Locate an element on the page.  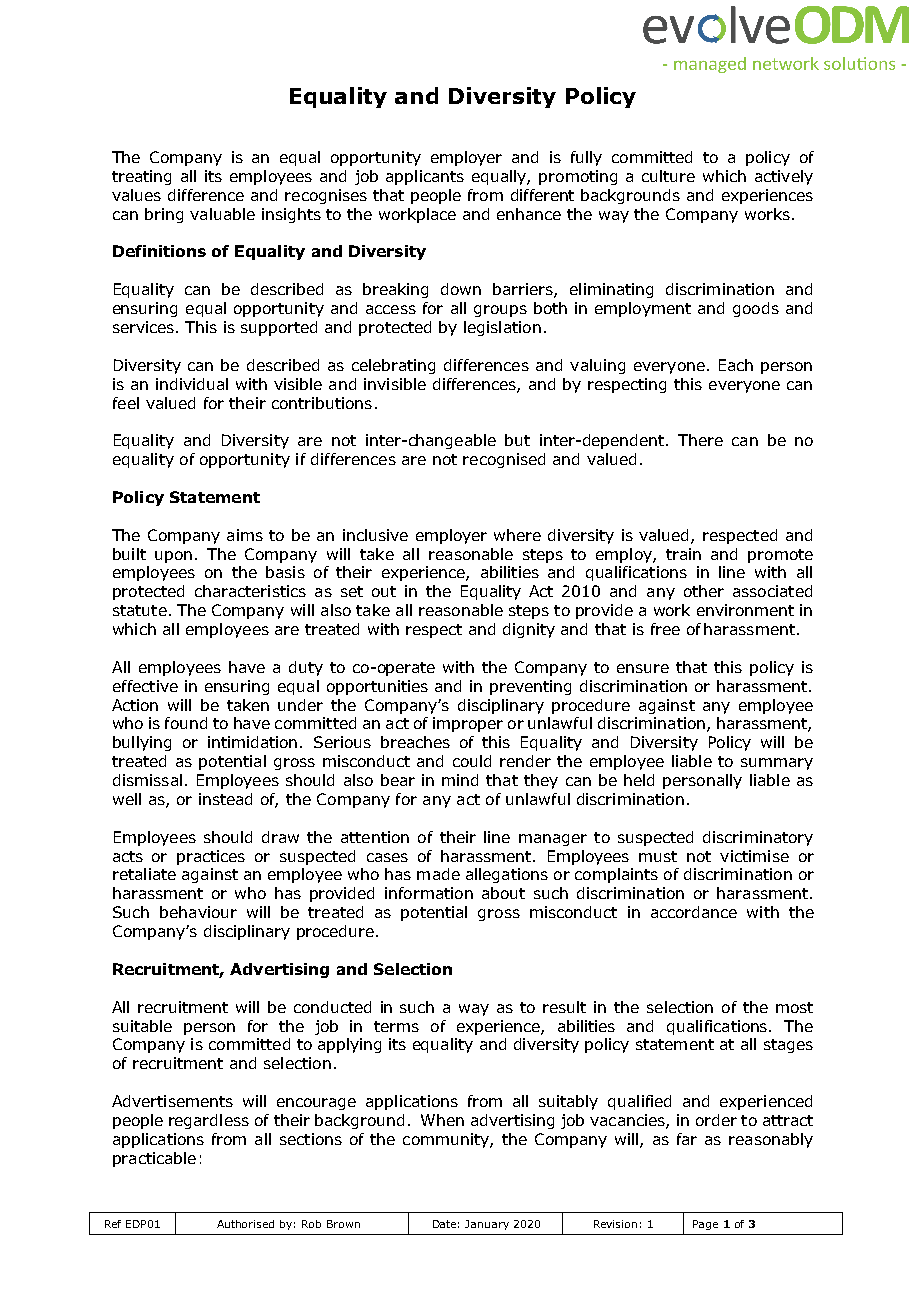
culture is located at coordinates (668, 176).
